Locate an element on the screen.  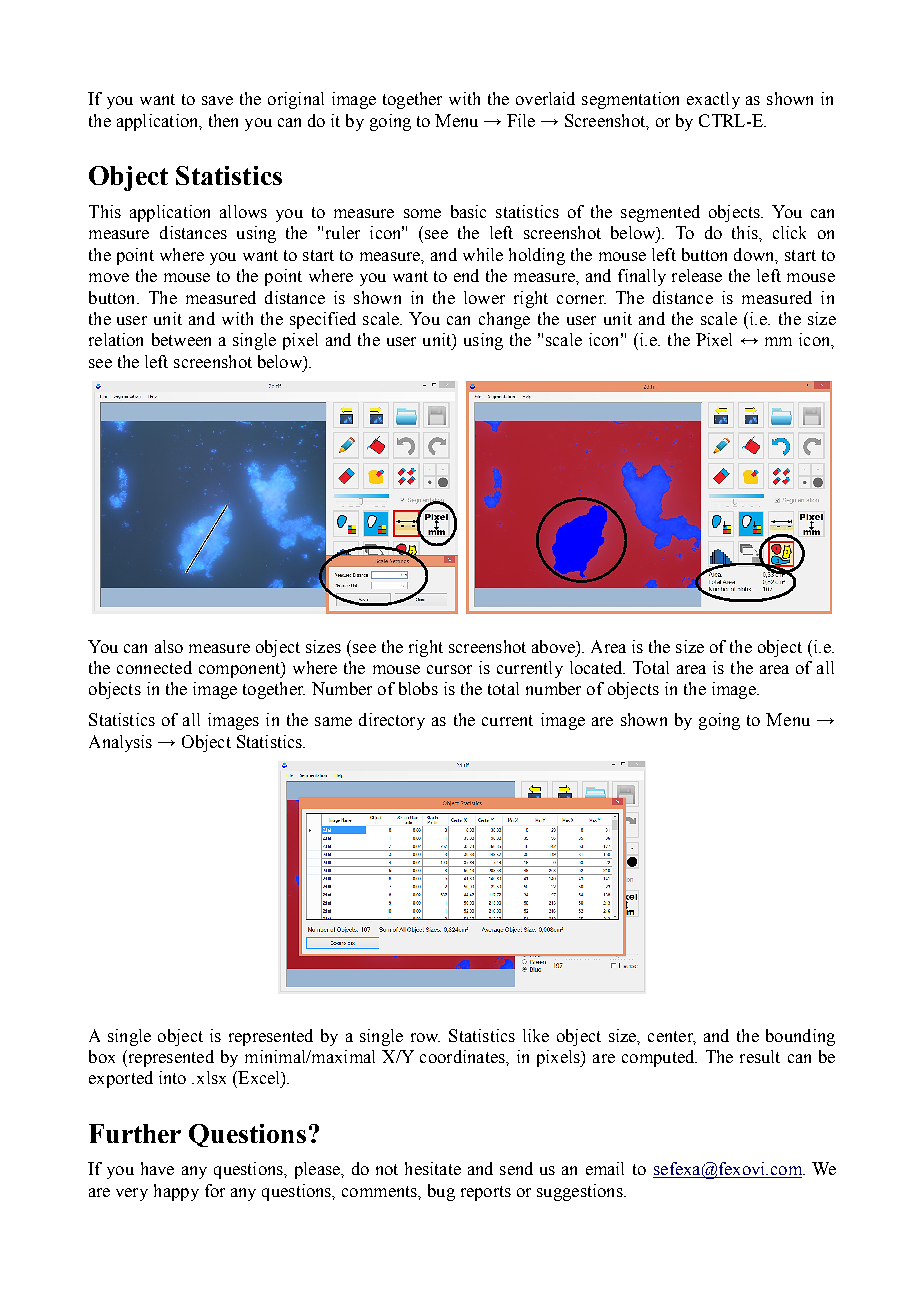
exactly is located at coordinates (713, 100).
